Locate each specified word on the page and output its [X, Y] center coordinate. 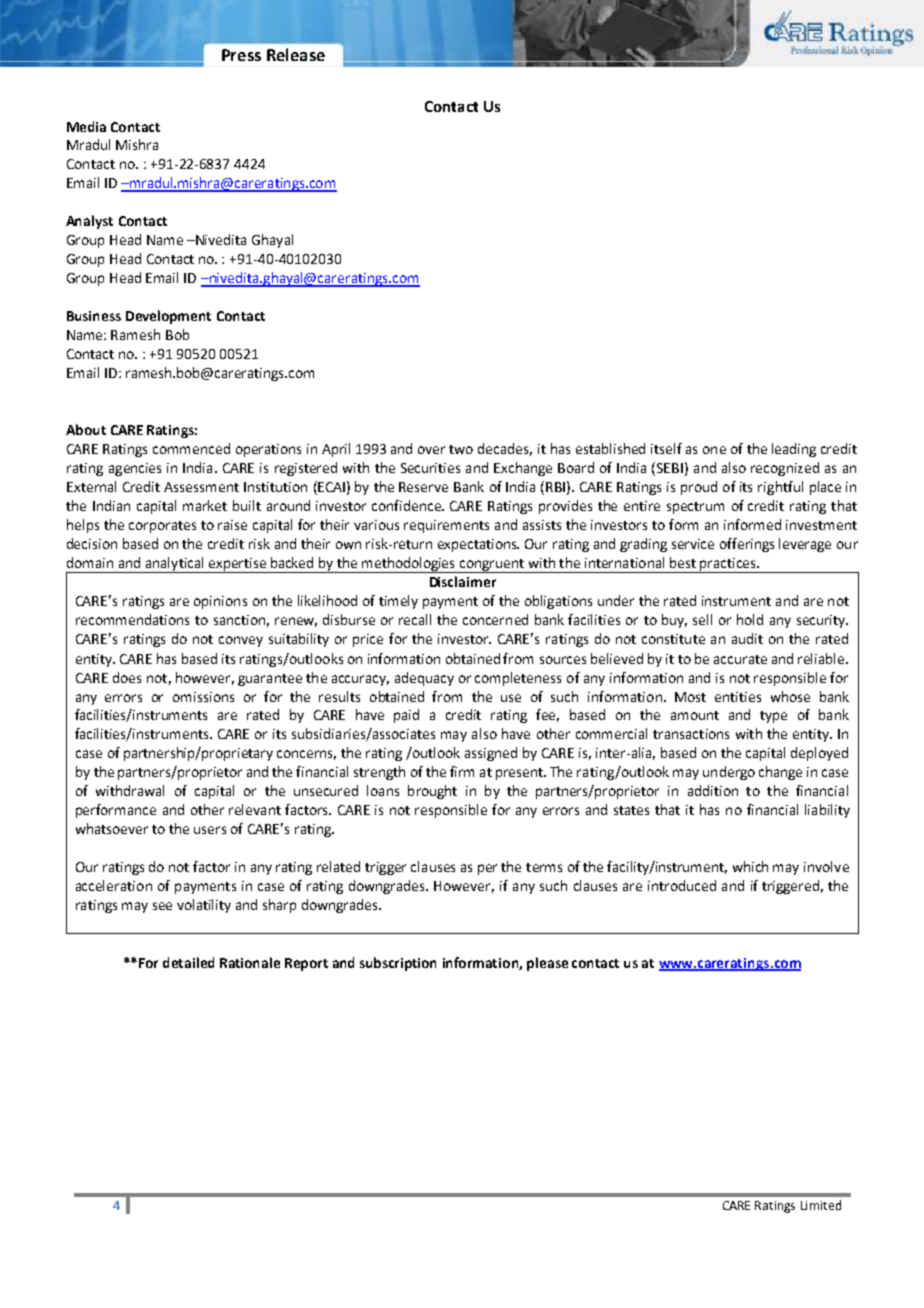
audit [747, 638]
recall [415, 619]
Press [241, 55]
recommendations [132, 619]
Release [296, 54]
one [714, 450]
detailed [188, 962]
